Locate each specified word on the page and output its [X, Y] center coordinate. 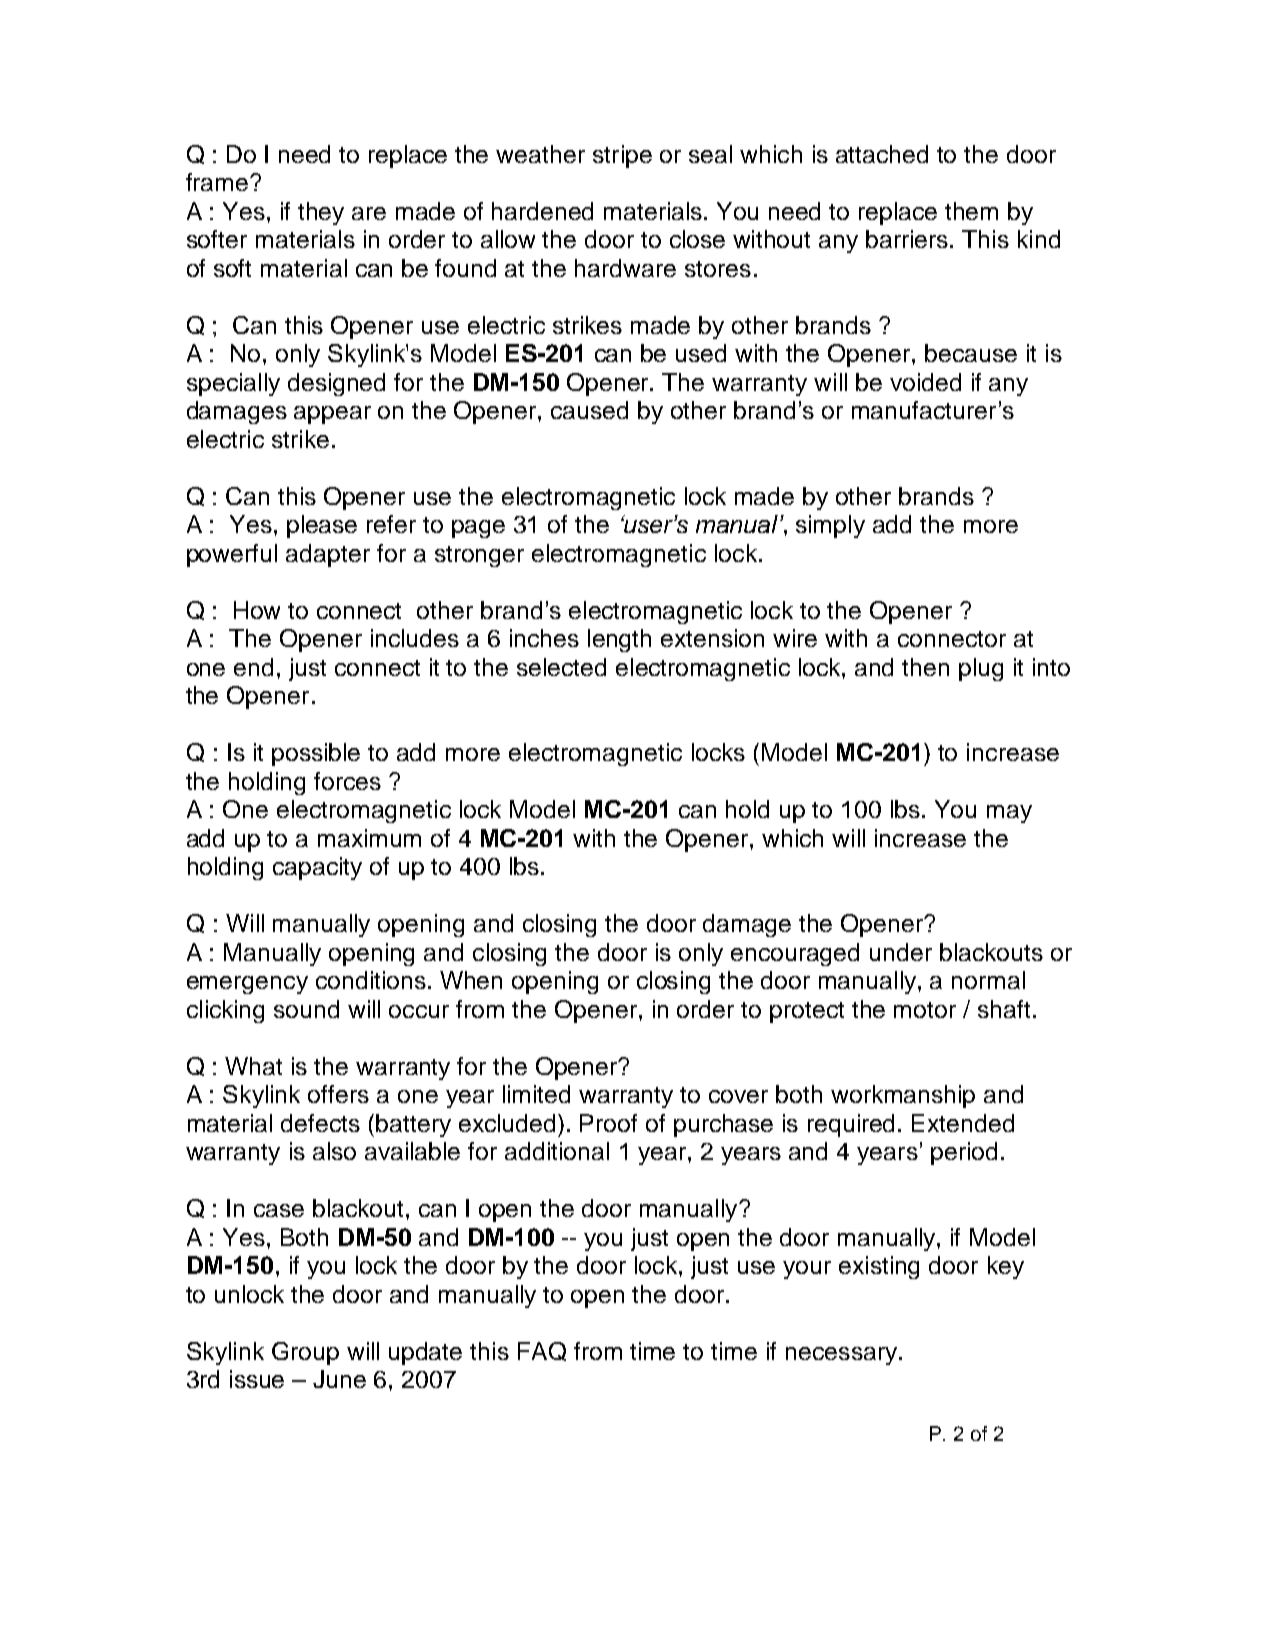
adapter [328, 555]
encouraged [795, 954]
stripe [622, 156]
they [321, 213]
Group [305, 1353]
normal [988, 980]
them [971, 211]
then [925, 667]
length [619, 640]
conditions [371, 980]
